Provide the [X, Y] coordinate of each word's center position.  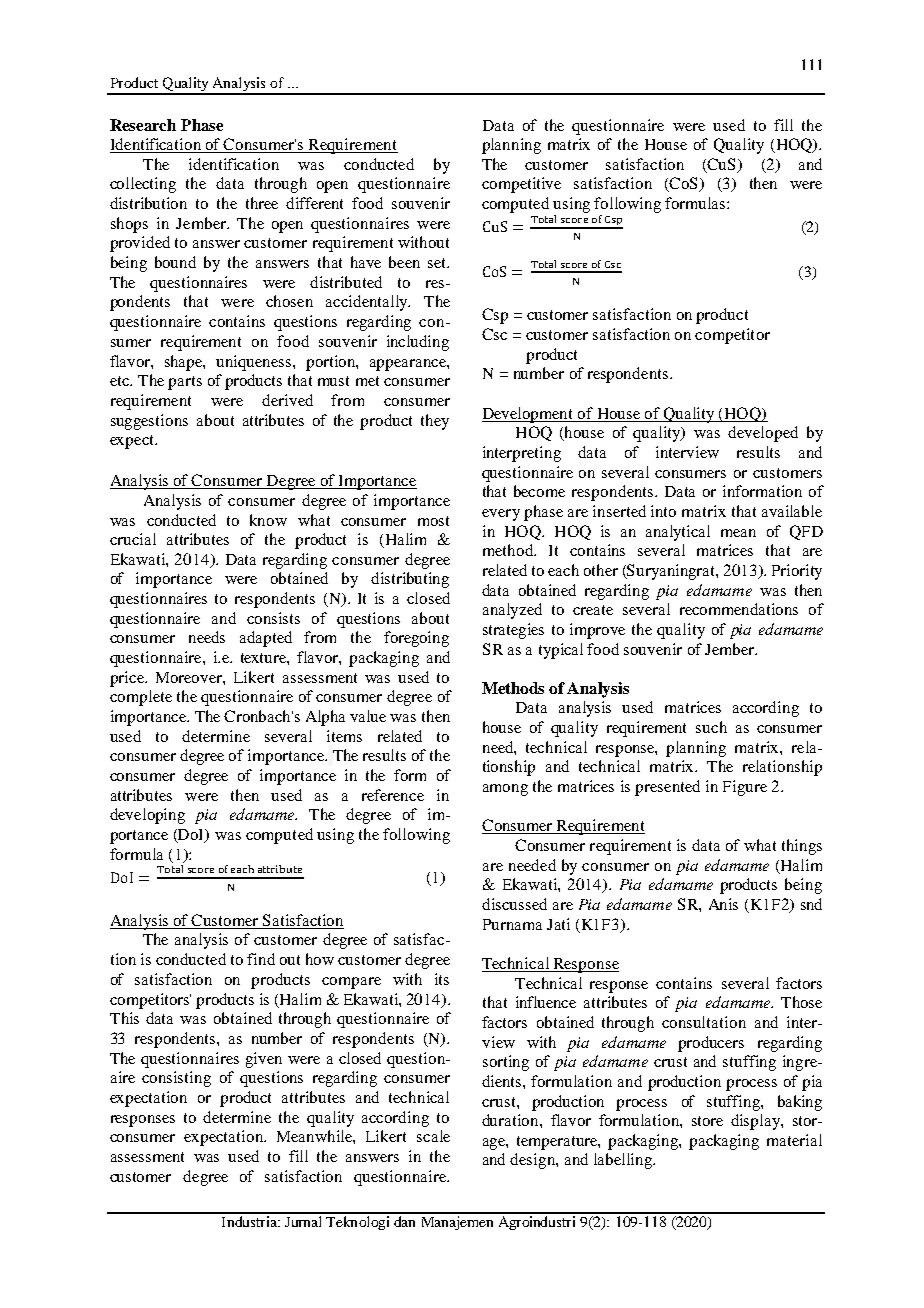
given [264, 1060]
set [438, 263]
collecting [143, 185]
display [756, 1122]
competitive [521, 185]
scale [433, 1136]
